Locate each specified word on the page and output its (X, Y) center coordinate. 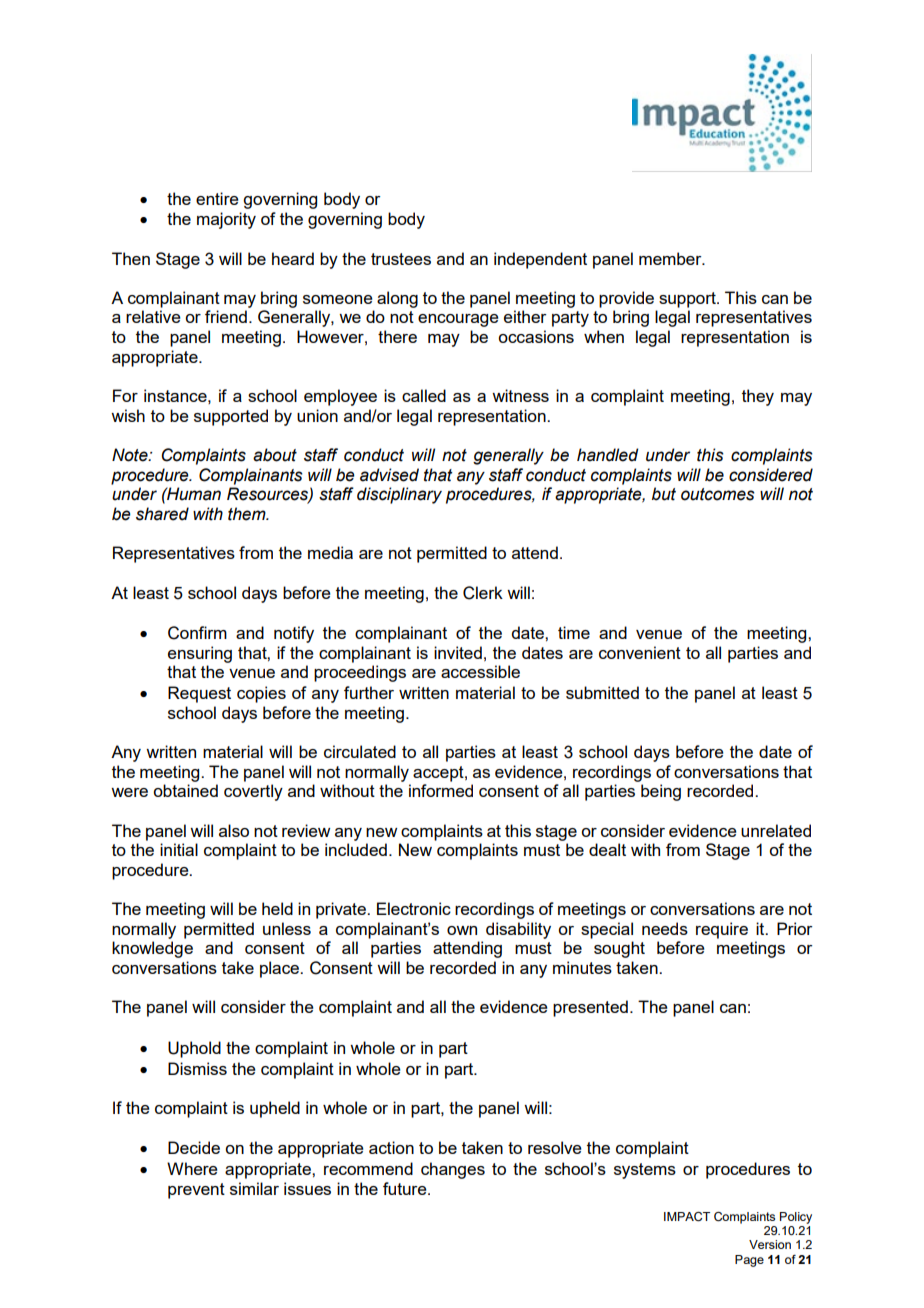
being (661, 792)
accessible (480, 671)
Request (199, 694)
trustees (401, 259)
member (671, 258)
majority (226, 220)
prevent (196, 1191)
